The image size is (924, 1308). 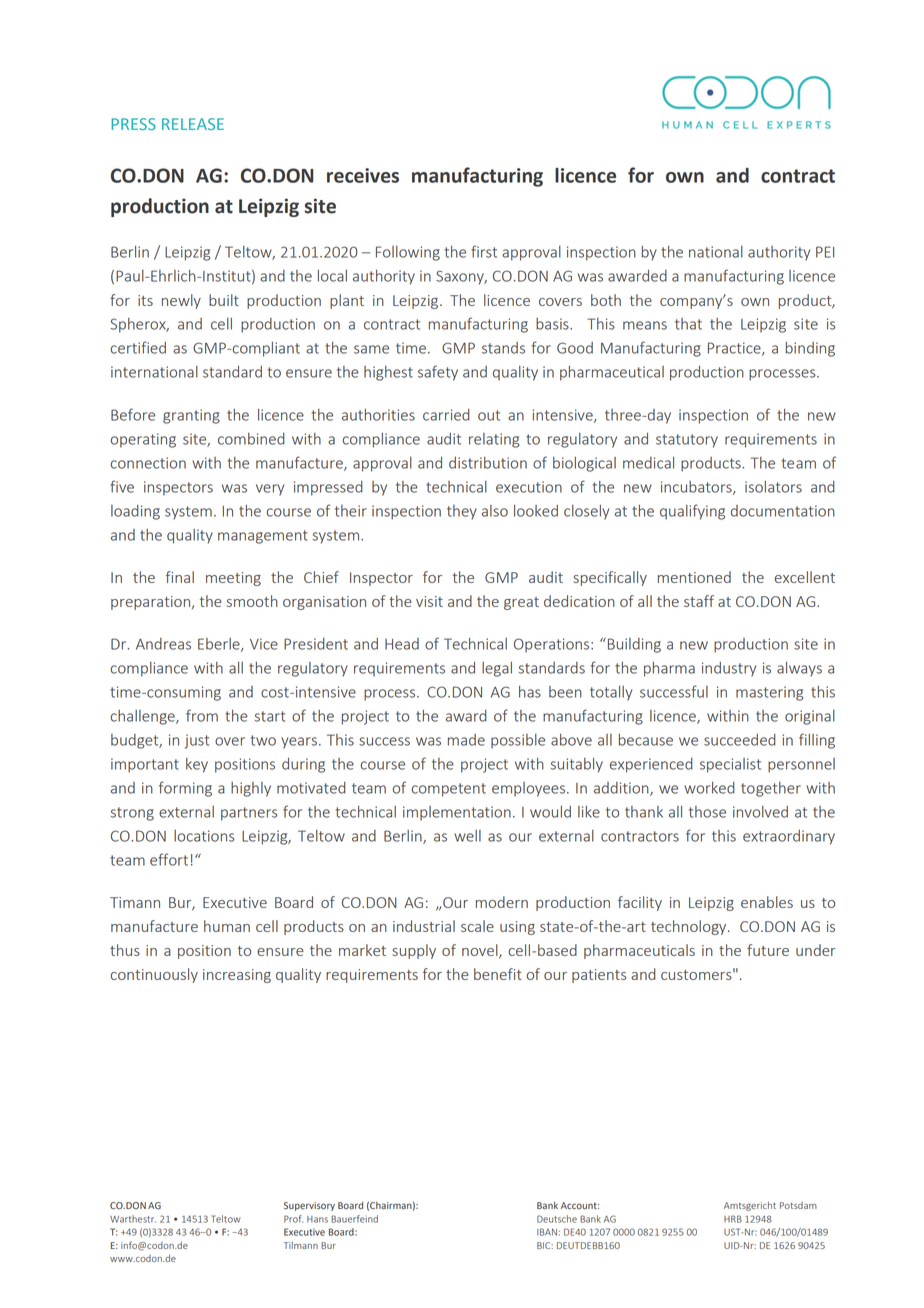 What do you see at coordinates (462, 512) in the image?
I see `they` at bounding box center [462, 512].
